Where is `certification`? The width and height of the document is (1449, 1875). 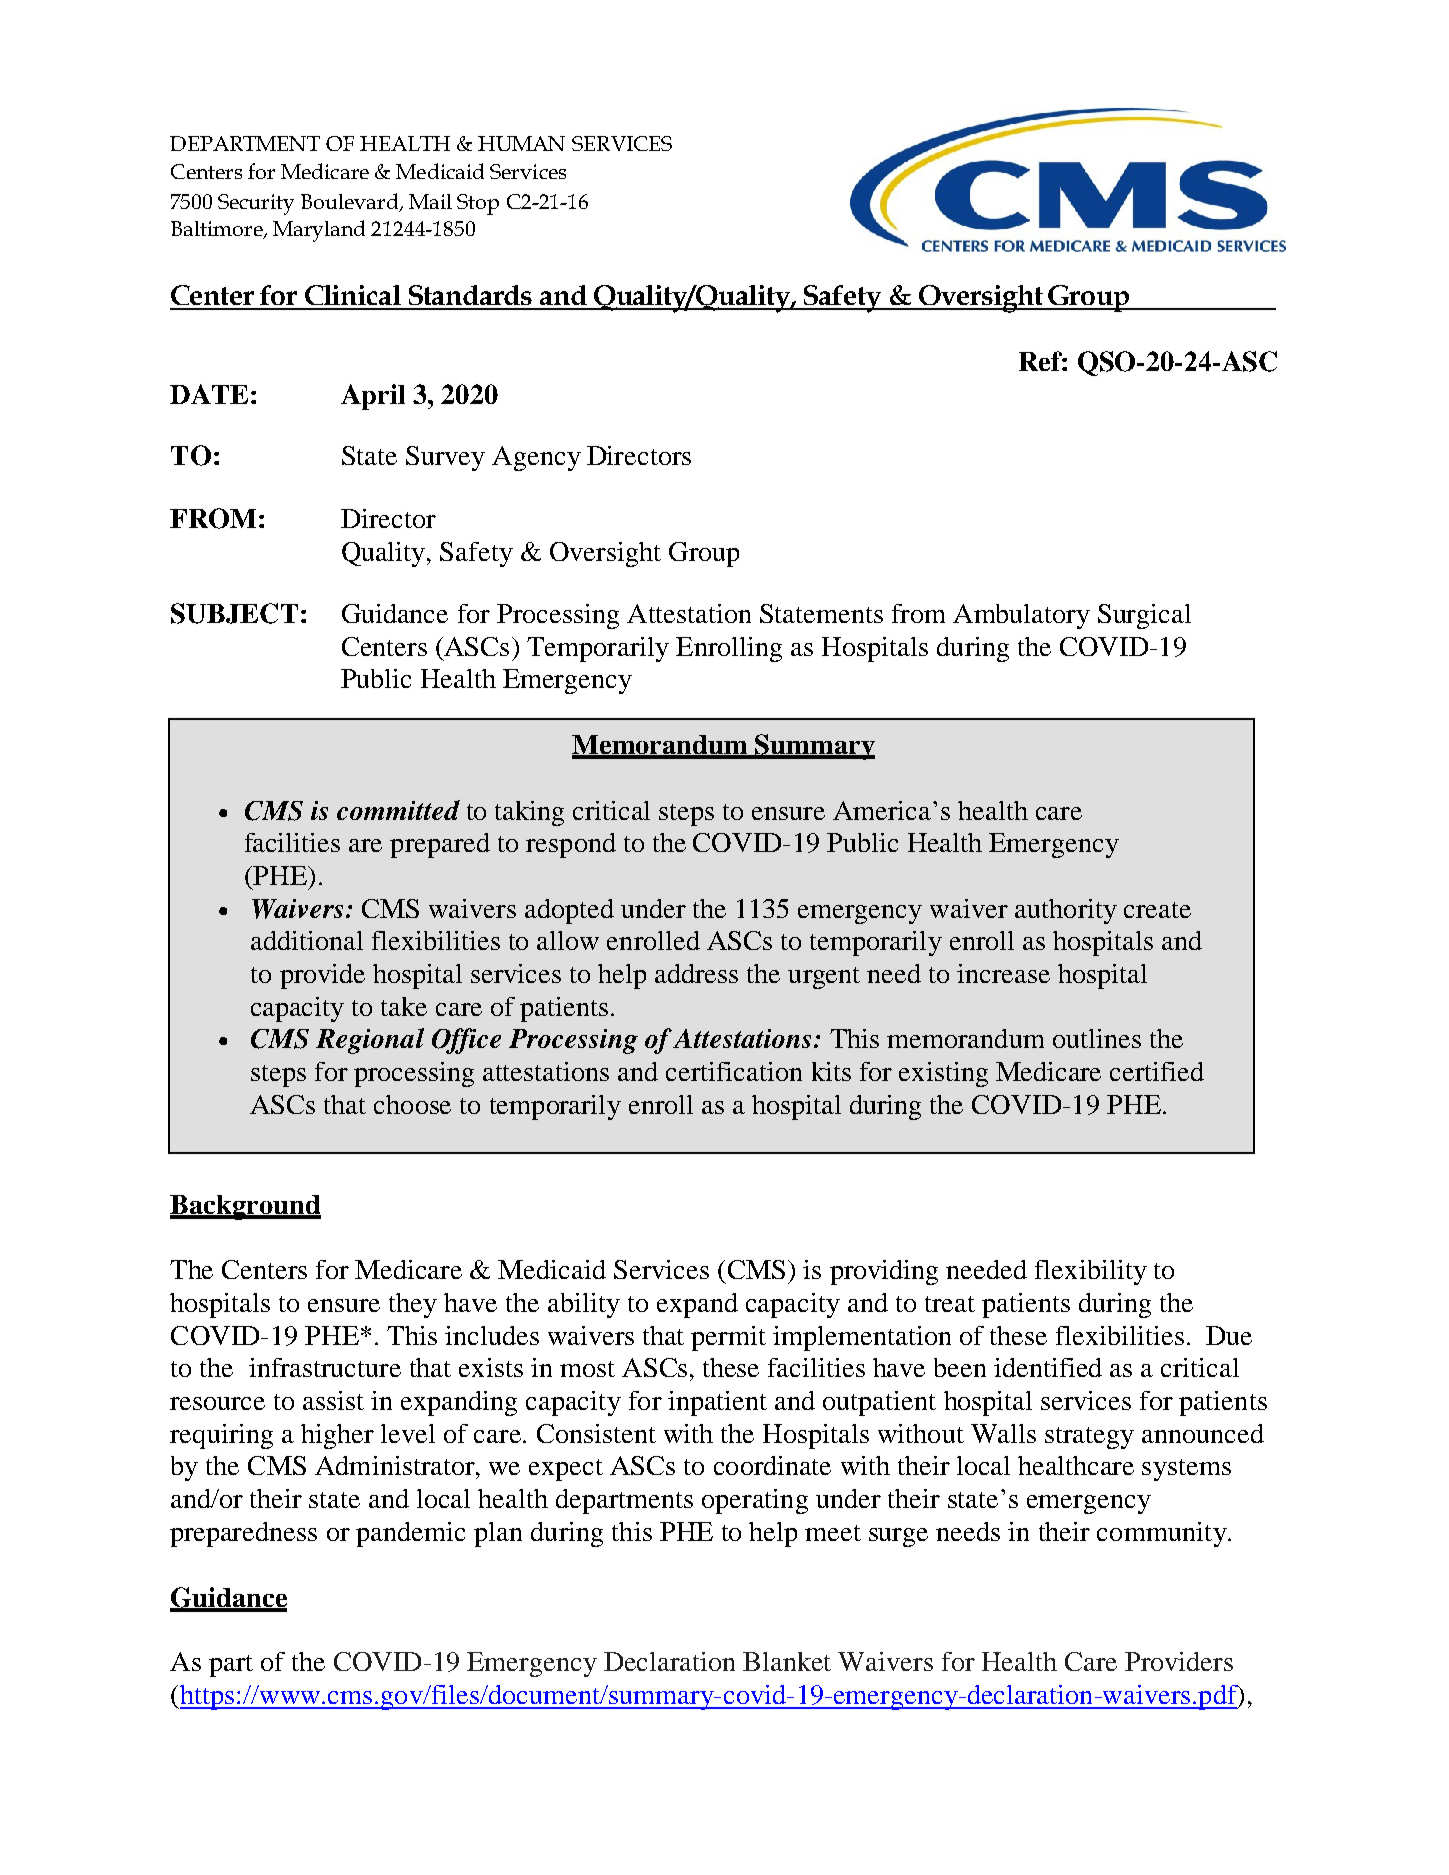
certification is located at coordinates (734, 1071).
